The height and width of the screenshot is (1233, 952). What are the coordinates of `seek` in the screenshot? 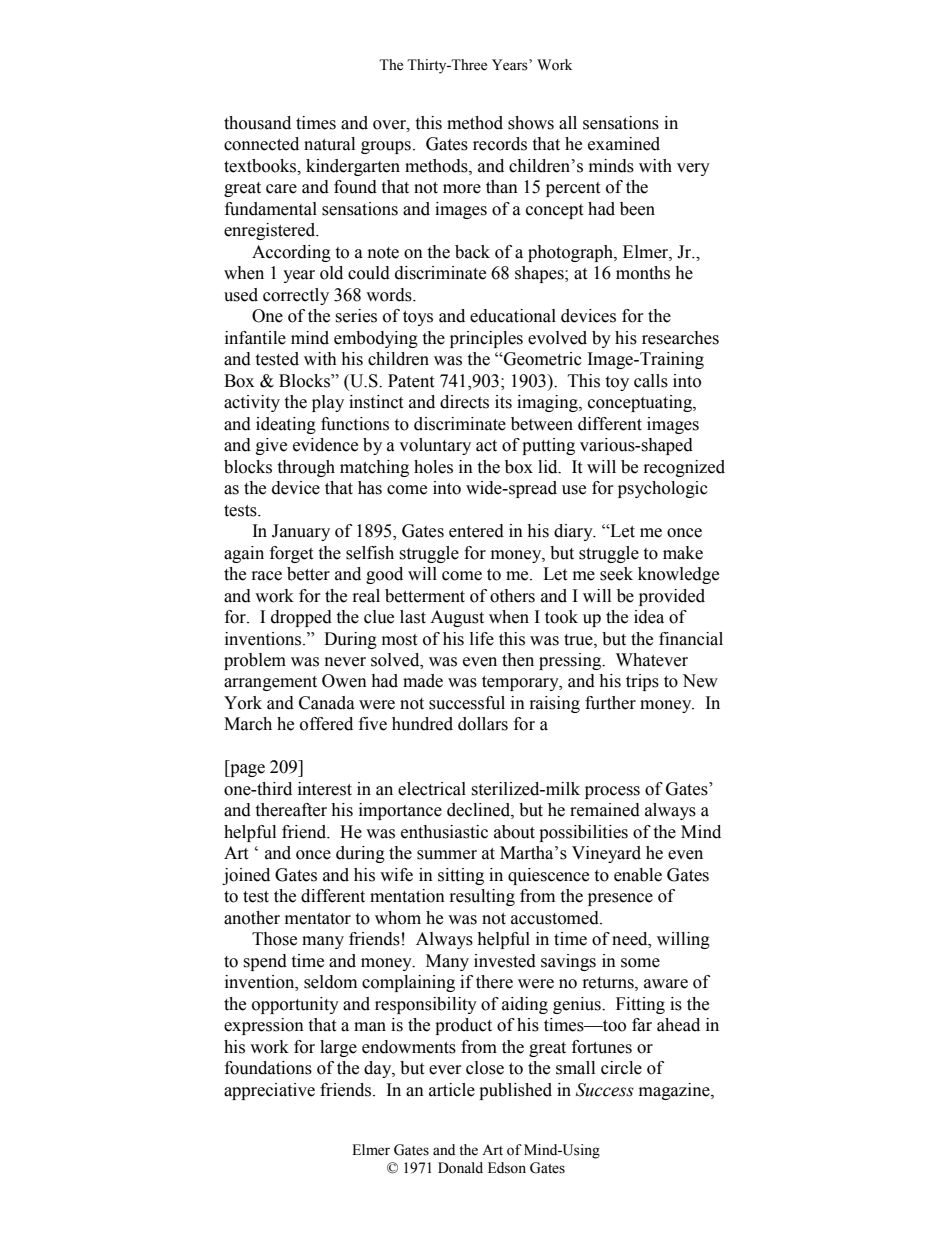 It's located at (616, 574).
